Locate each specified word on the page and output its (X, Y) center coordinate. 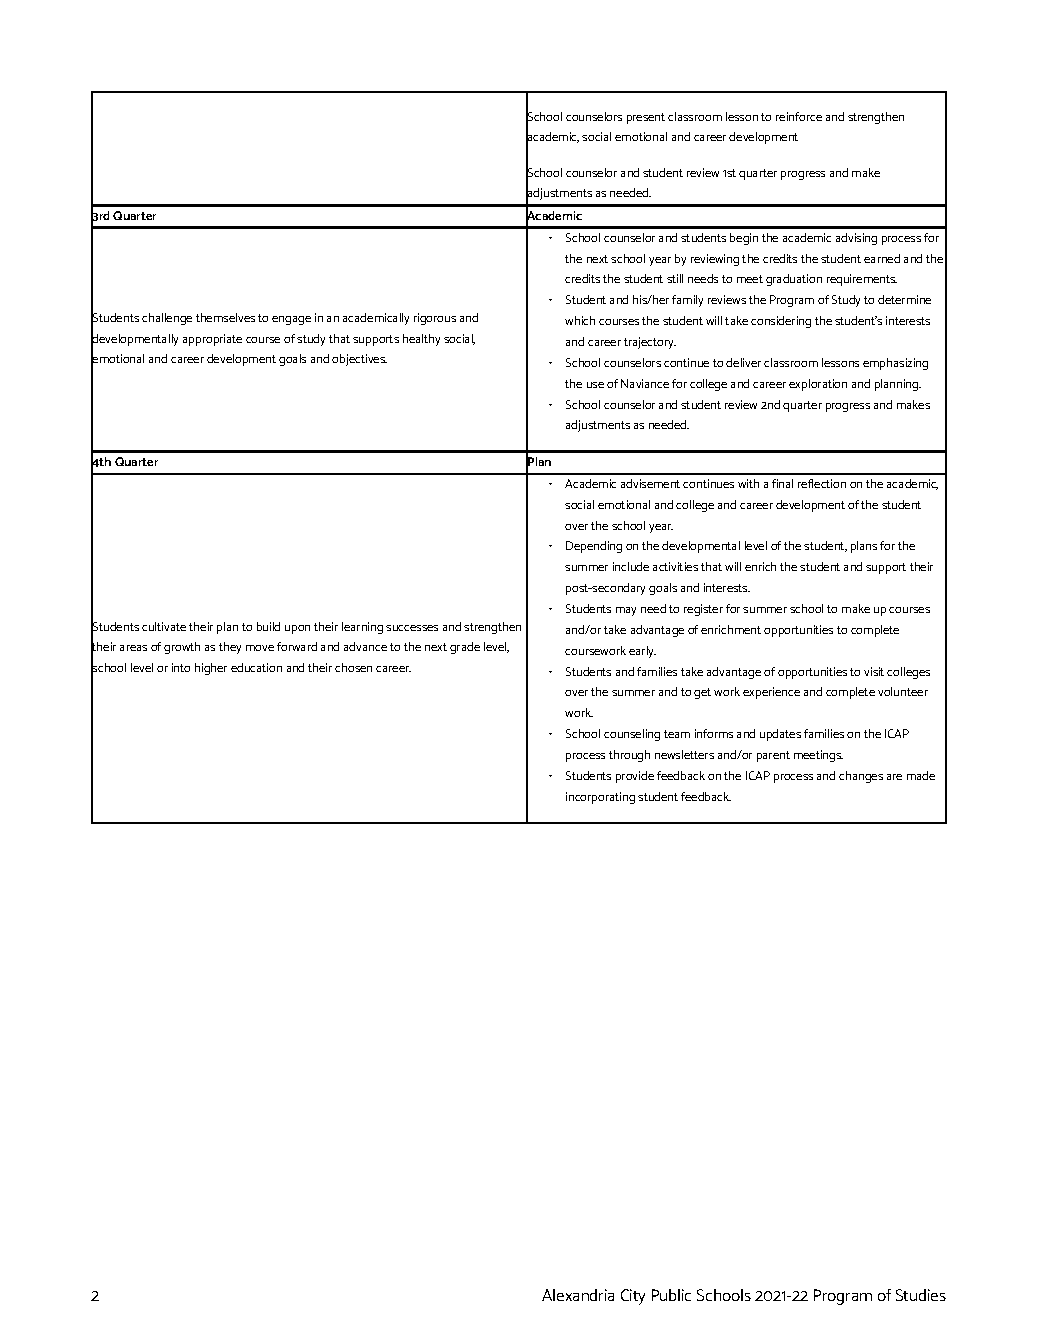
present (646, 118)
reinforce (799, 116)
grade (465, 648)
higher (211, 669)
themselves (225, 317)
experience (771, 693)
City (633, 1297)
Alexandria (578, 1295)
